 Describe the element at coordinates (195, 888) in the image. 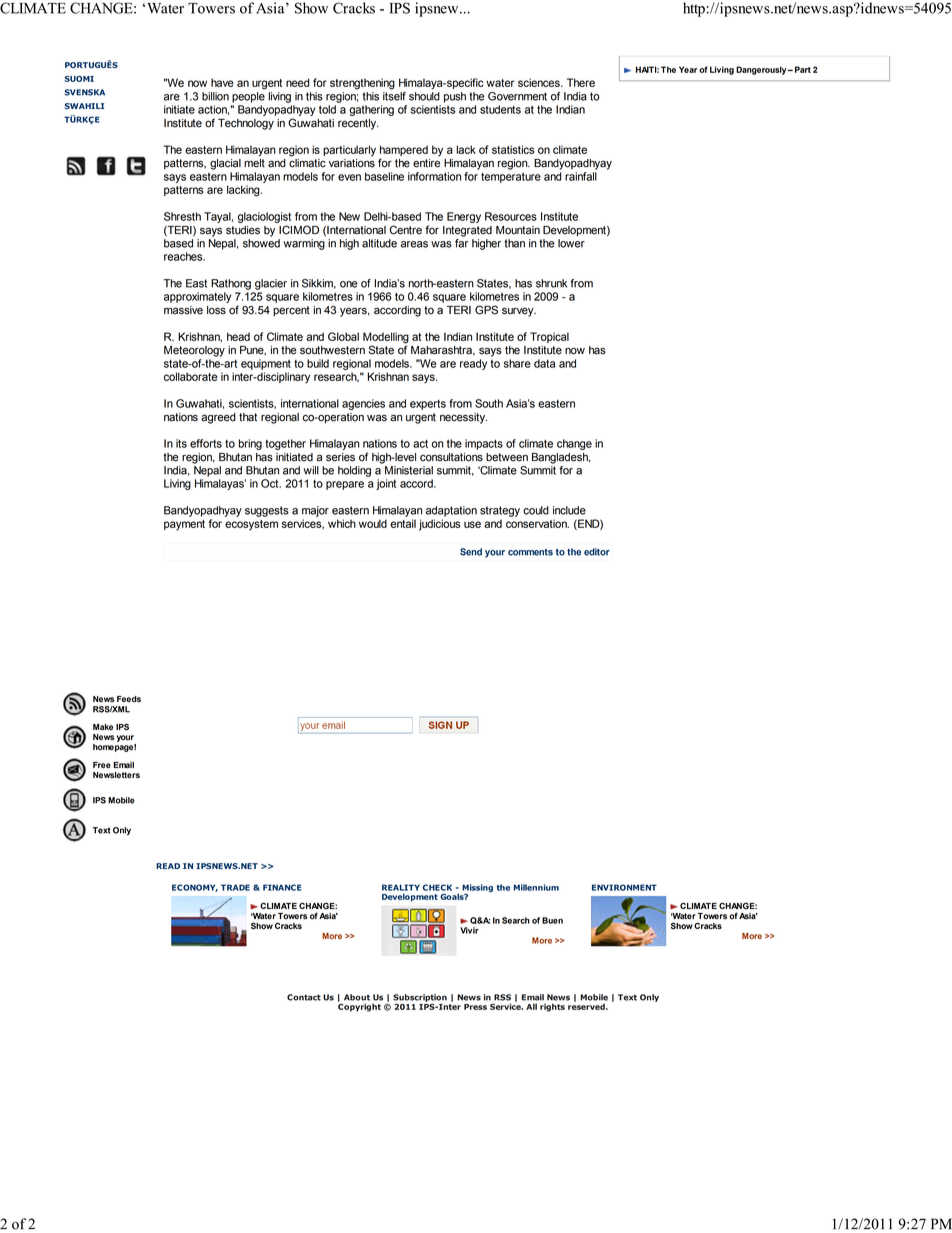

I see `ECONOMY` at that location.
